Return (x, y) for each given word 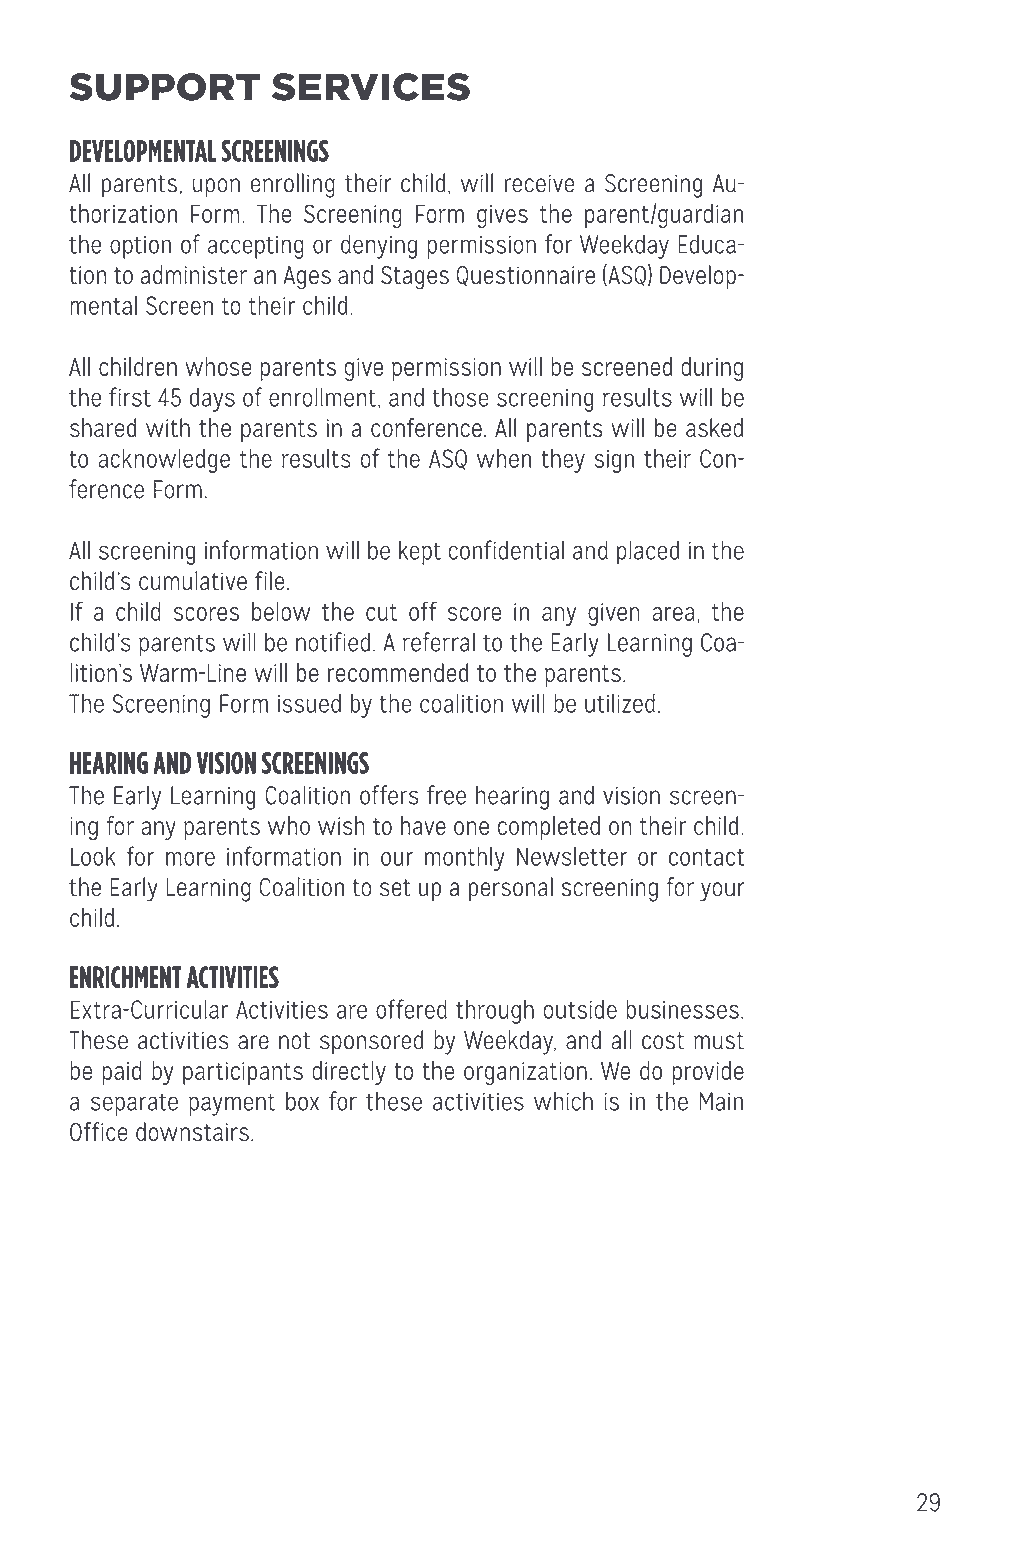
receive (539, 183)
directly (349, 1073)
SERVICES (371, 87)
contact (706, 857)
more (190, 859)
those (460, 397)
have (423, 825)
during (712, 369)
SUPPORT (164, 87)
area (673, 614)
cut (381, 612)
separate (134, 1104)
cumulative (193, 581)
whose (218, 366)
